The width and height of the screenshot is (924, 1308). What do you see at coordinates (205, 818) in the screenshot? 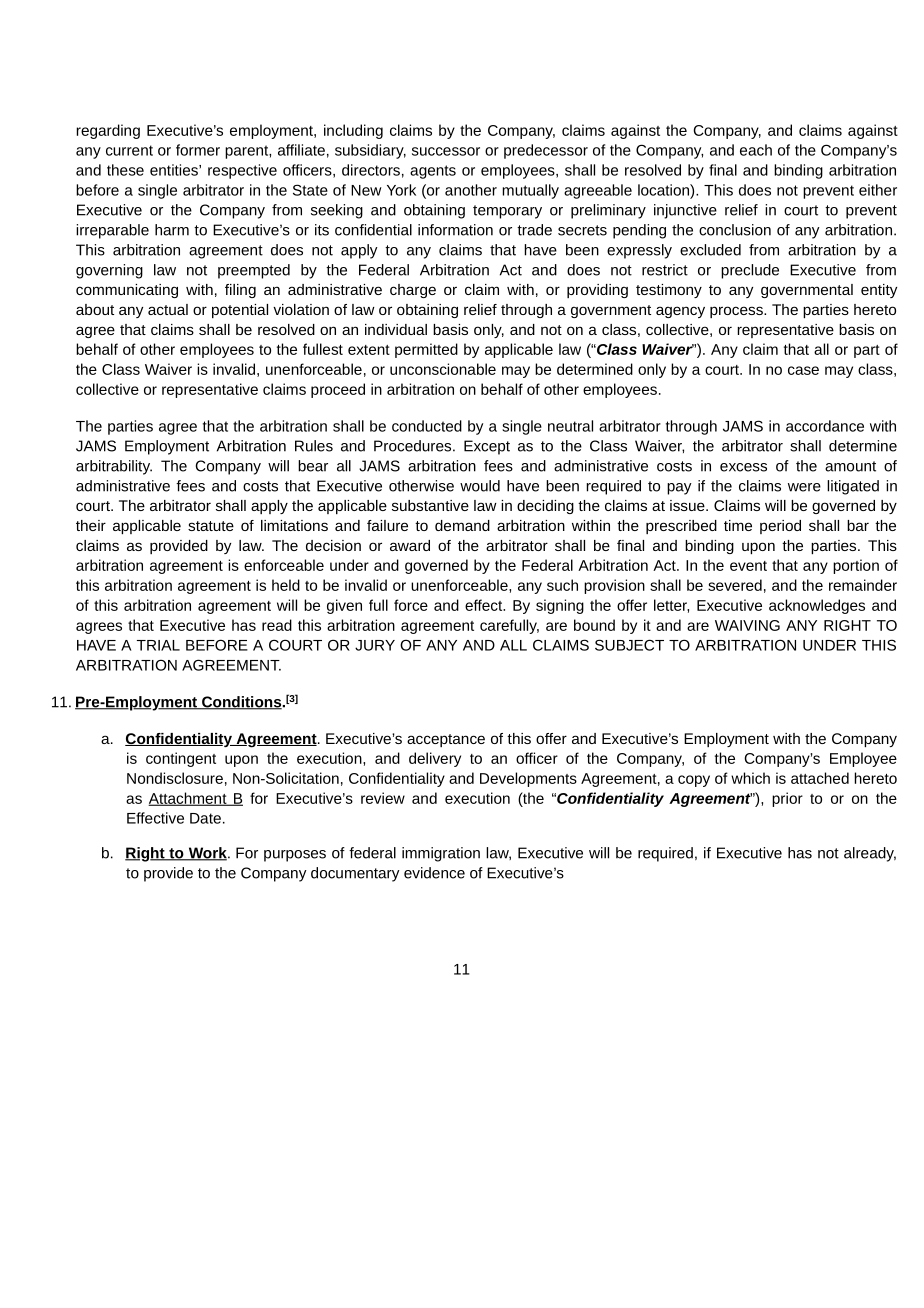
I see `Date` at bounding box center [205, 818].
